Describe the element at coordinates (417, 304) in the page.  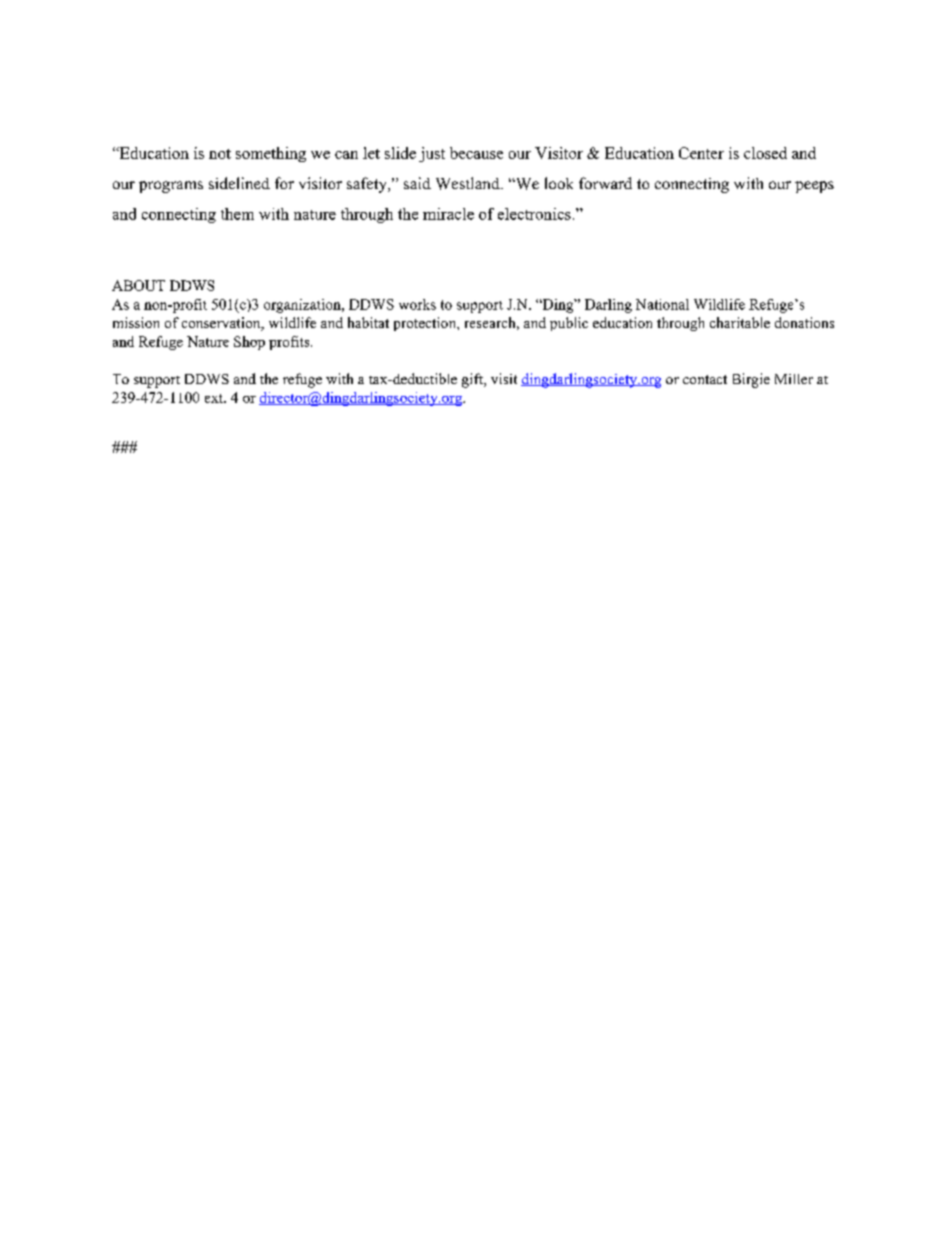
I see `works` at that location.
